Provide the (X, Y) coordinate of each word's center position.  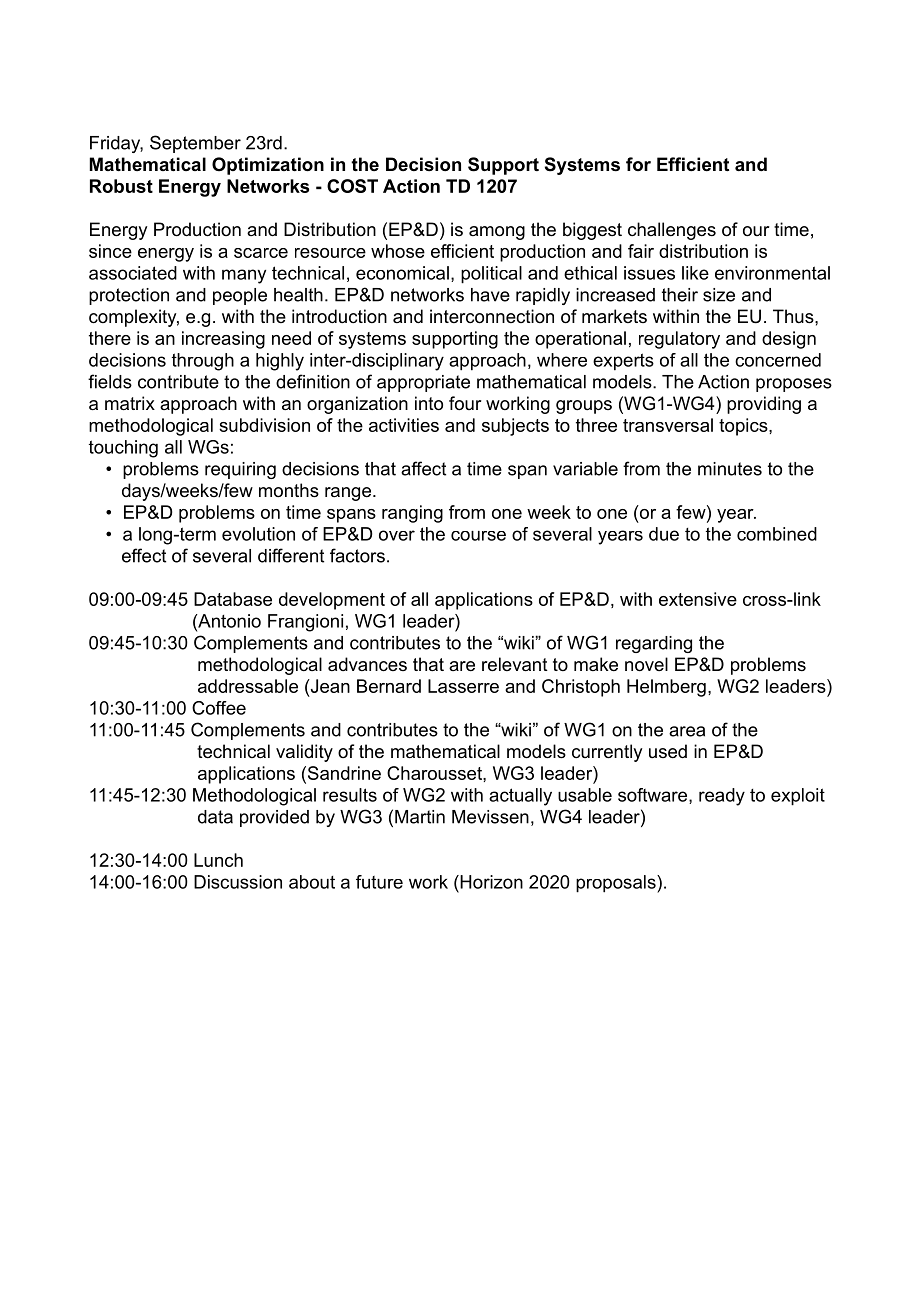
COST (352, 186)
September (195, 144)
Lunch (218, 860)
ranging (412, 514)
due (664, 534)
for (638, 164)
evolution (258, 534)
